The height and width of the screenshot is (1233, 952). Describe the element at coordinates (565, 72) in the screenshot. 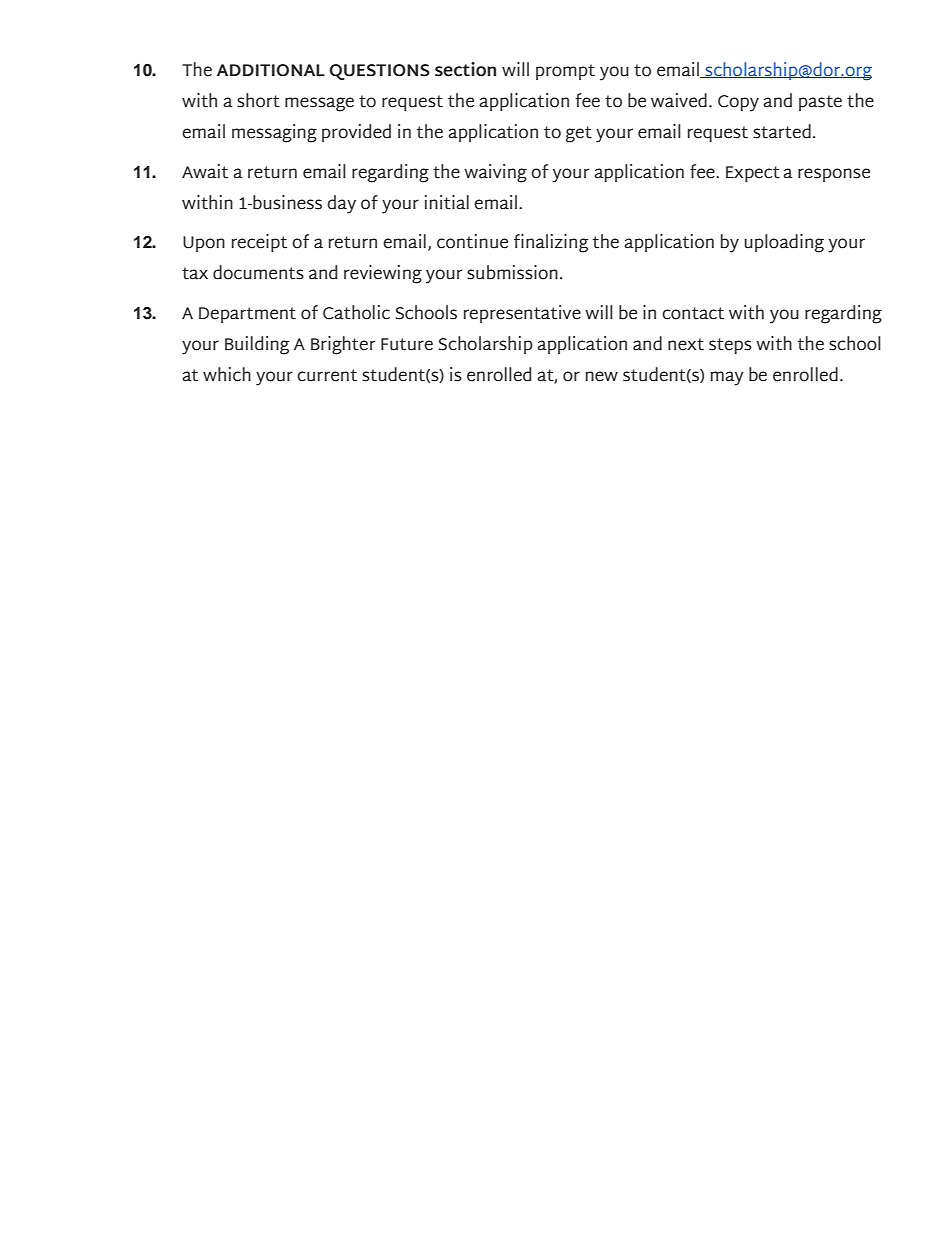

I see `prompt` at that location.
